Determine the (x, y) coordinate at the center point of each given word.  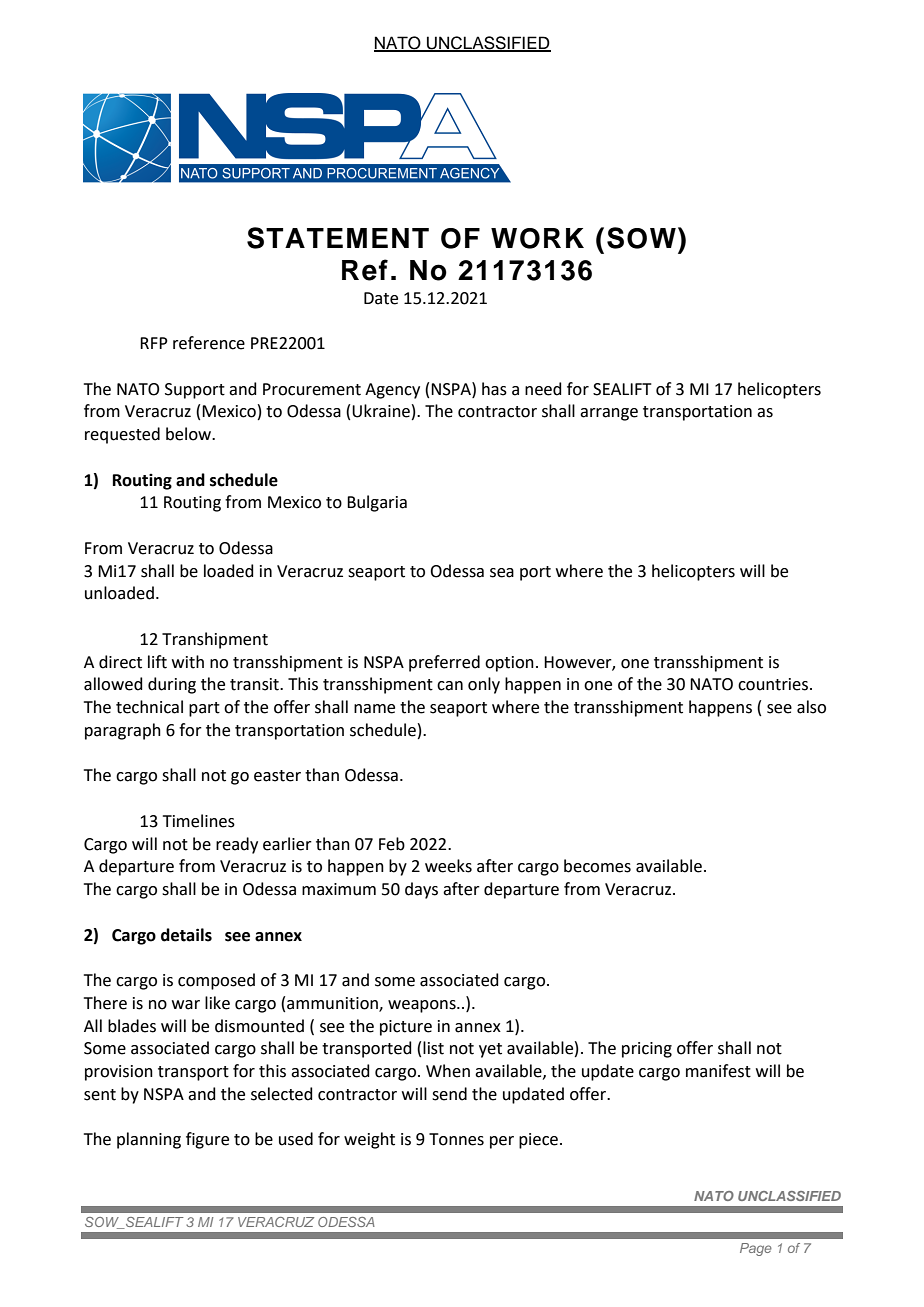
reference (209, 343)
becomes (597, 866)
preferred (444, 663)
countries (774, 684)
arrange (609, 414)
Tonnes (456, 1139)
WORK (537, 238)
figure (207, 1140)
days (421, 890)
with (188, 662)
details (186, 935)
